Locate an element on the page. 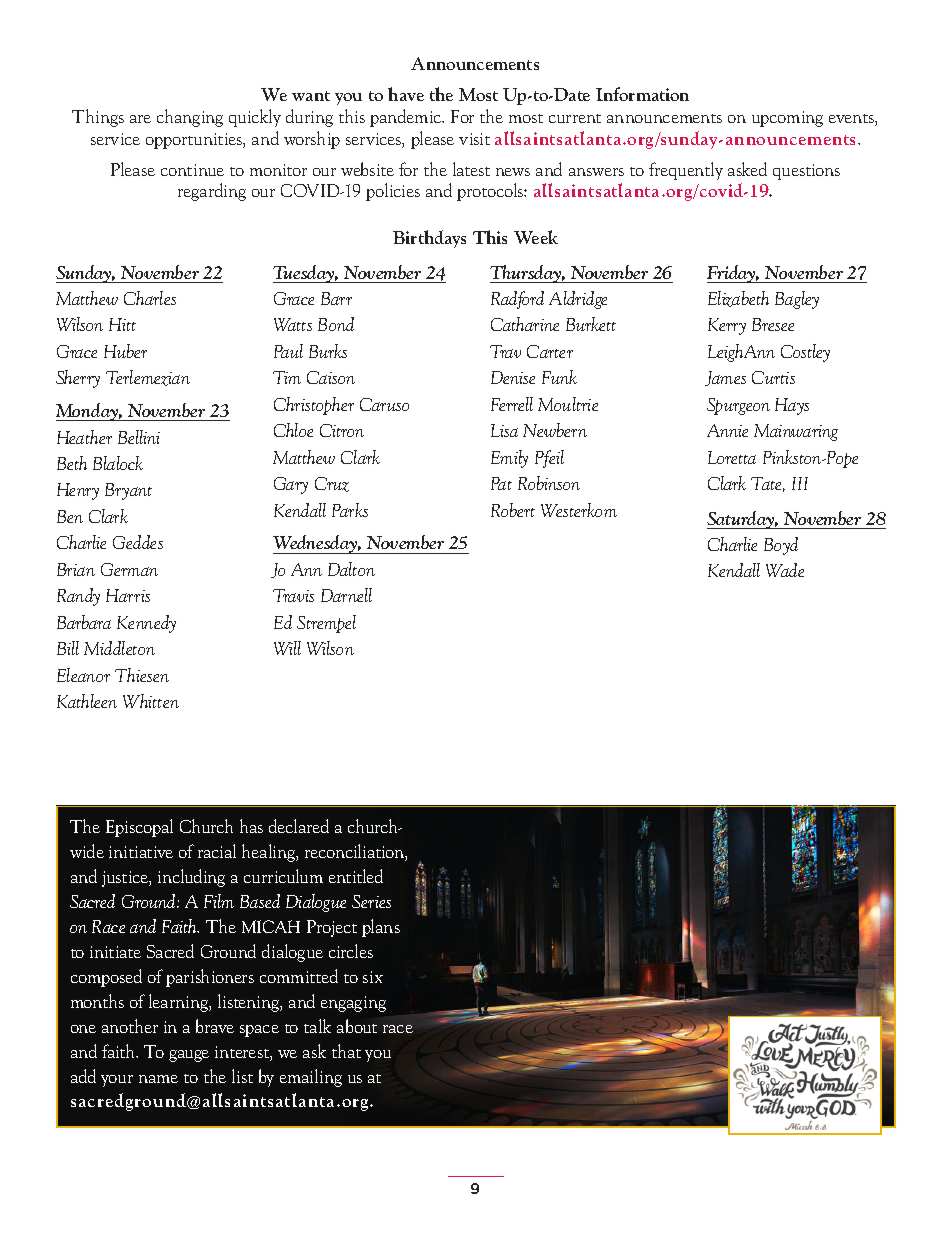 The height and width of the image is (1233, 952). gauge is located at coordinates (189, 1056).
